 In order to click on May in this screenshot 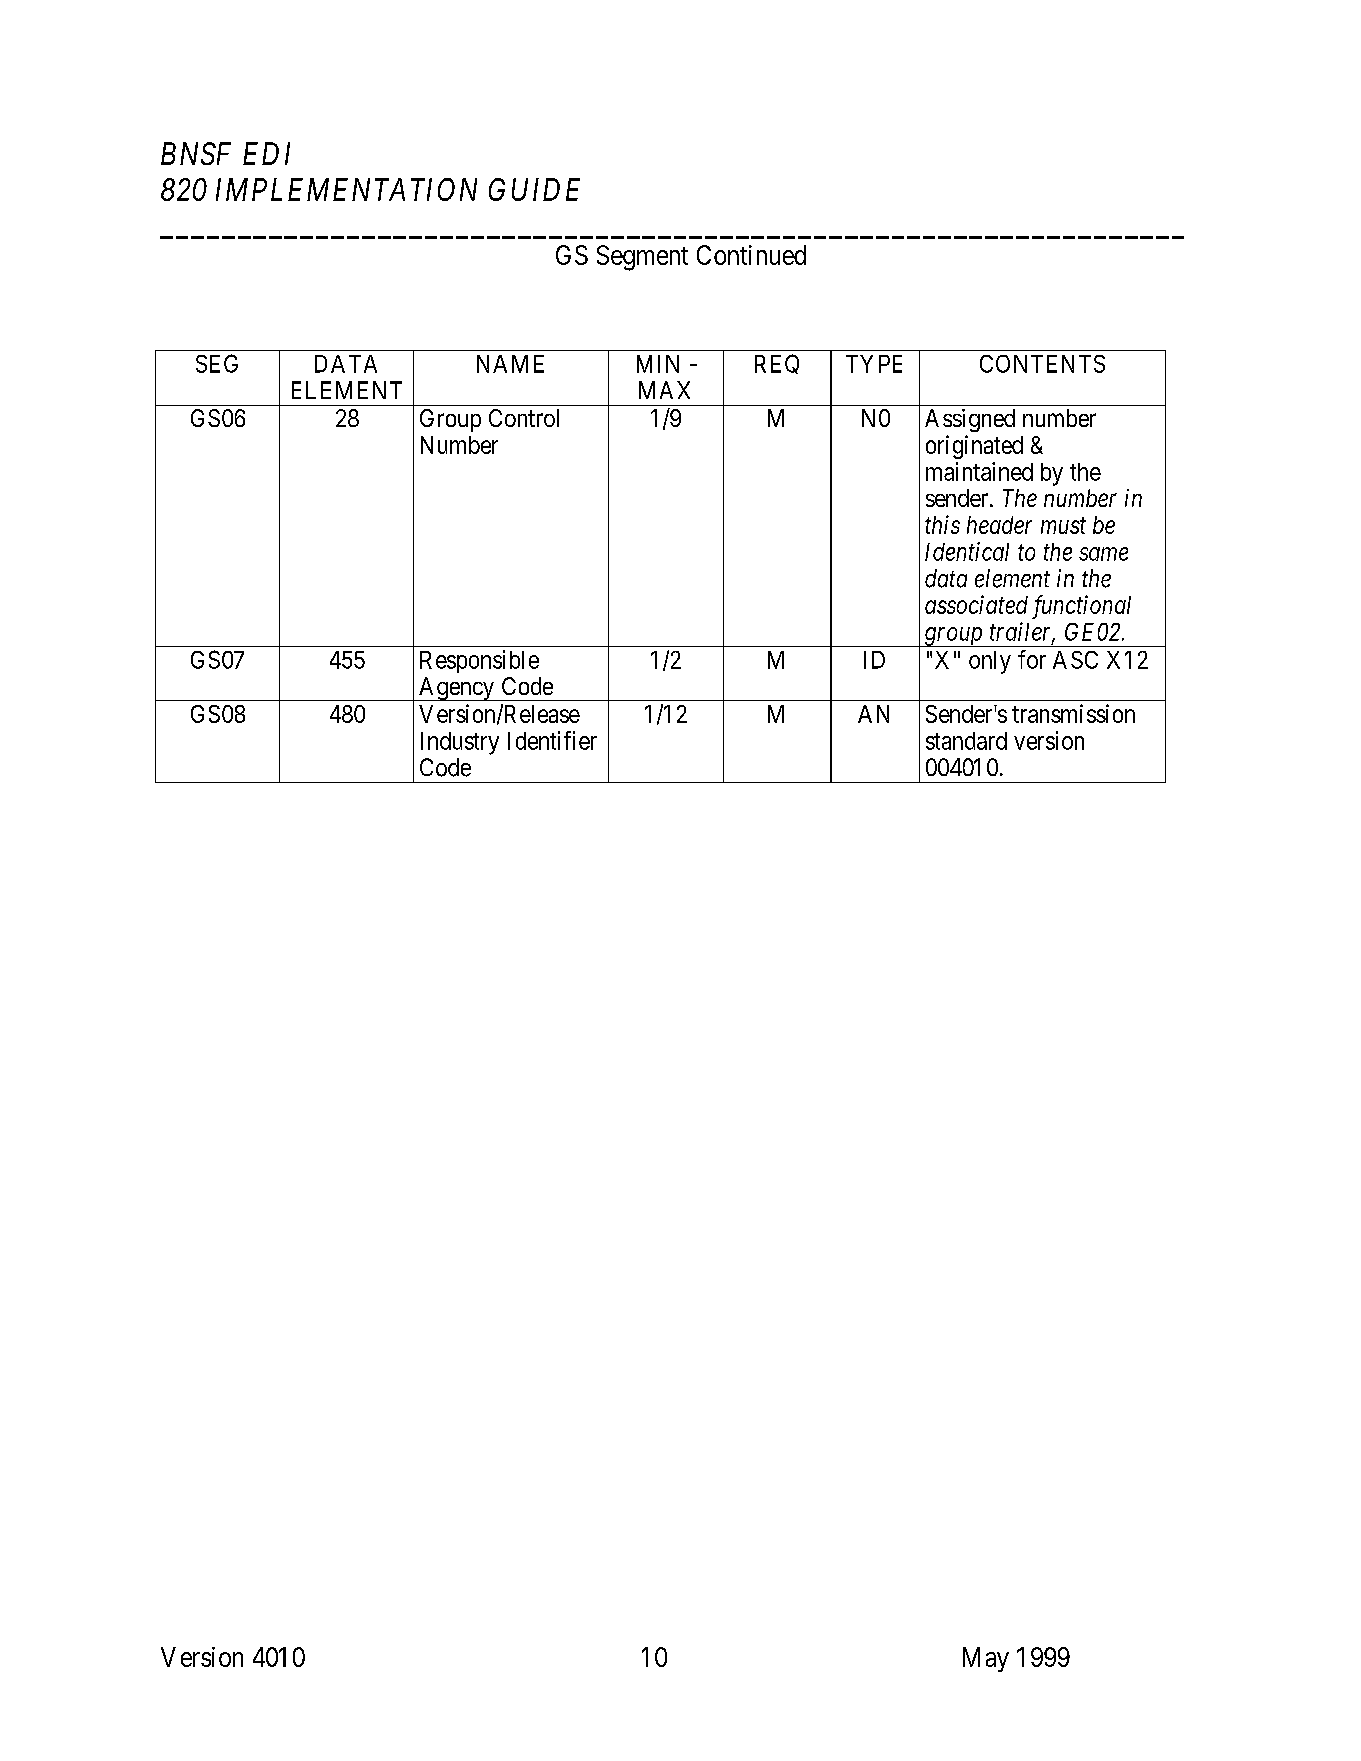, I will do `click(986, 1659)`.
